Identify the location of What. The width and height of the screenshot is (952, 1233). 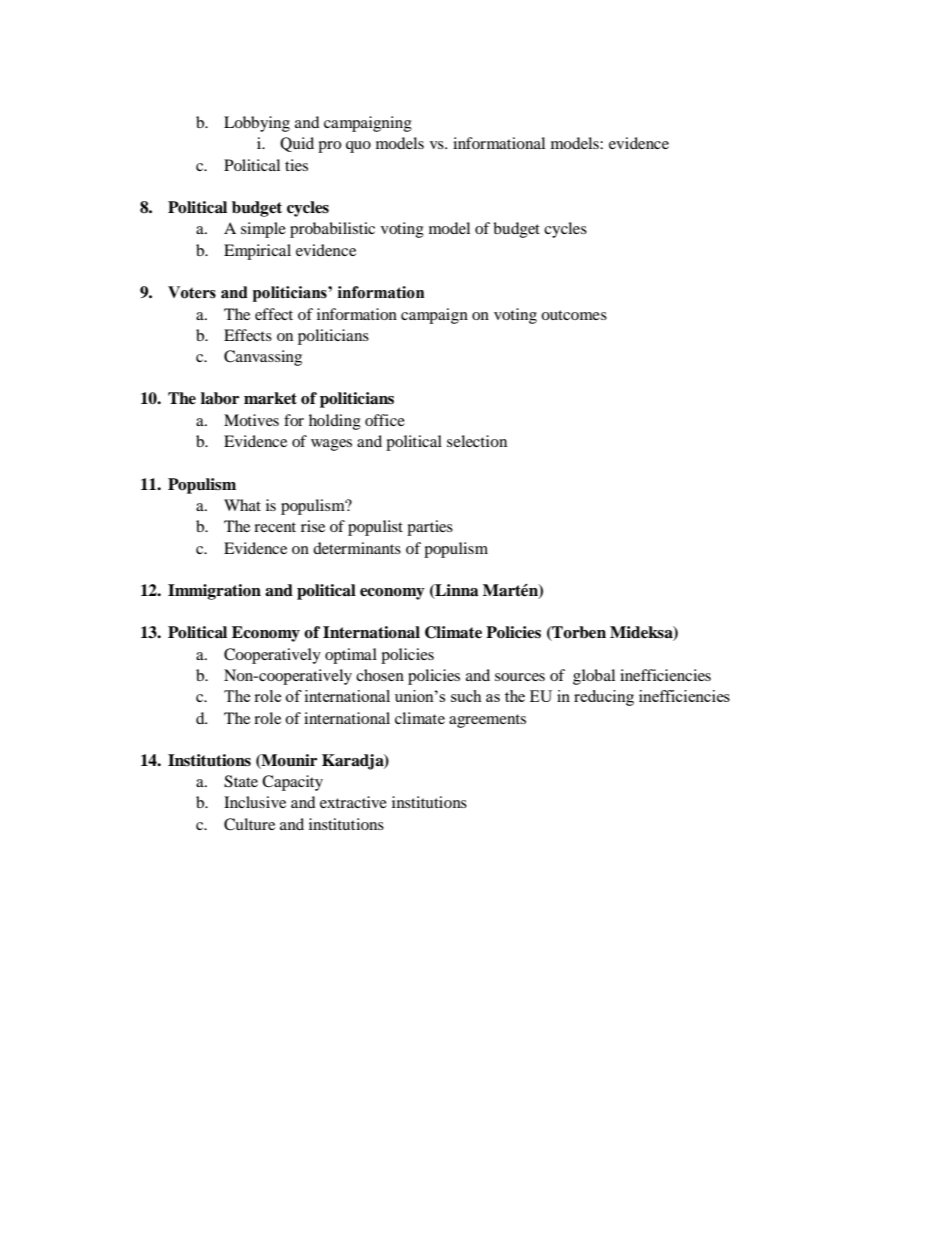
(242, 505).
